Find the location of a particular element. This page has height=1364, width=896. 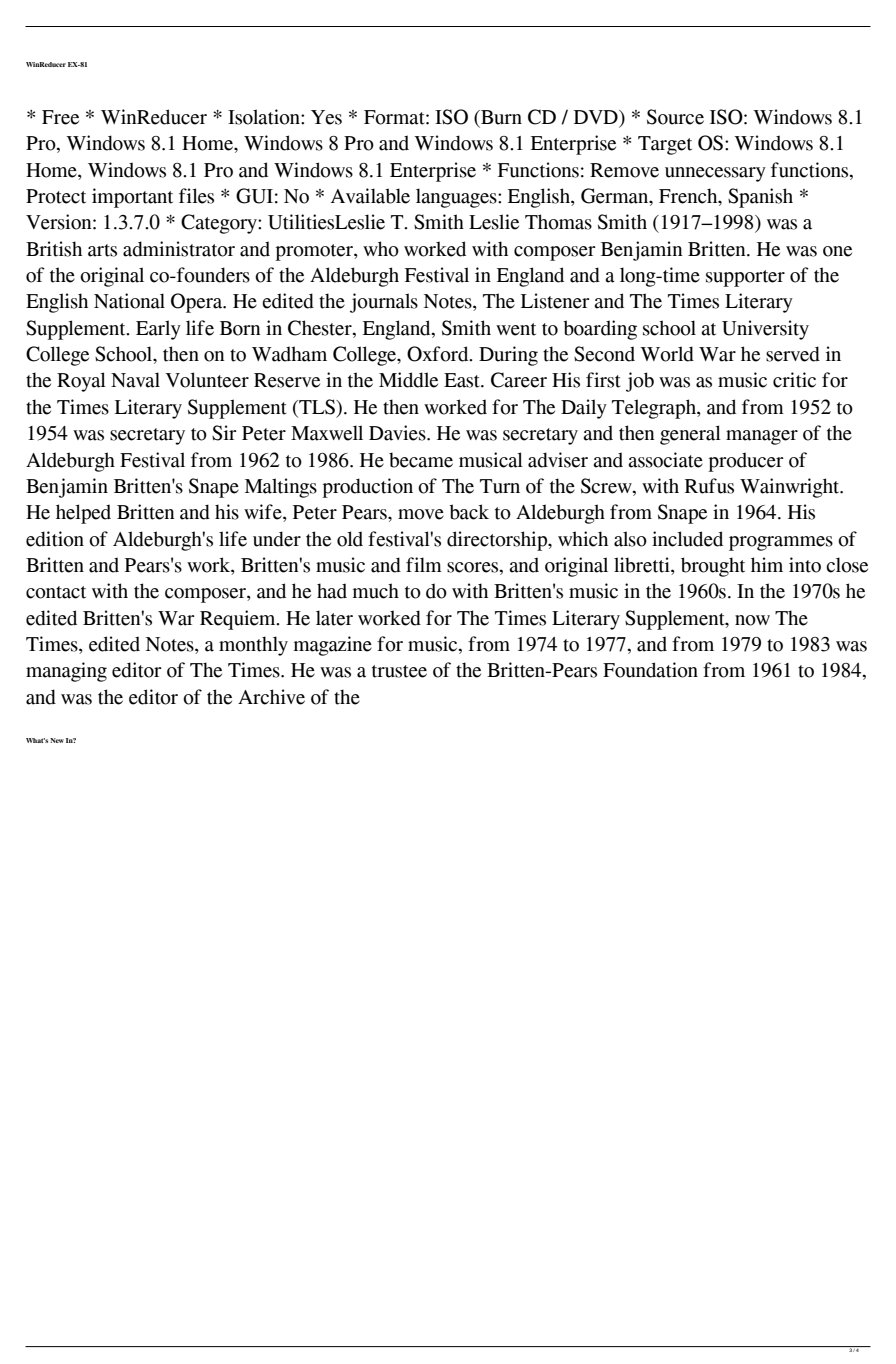

supporter is located at coordinates (745, 278).
